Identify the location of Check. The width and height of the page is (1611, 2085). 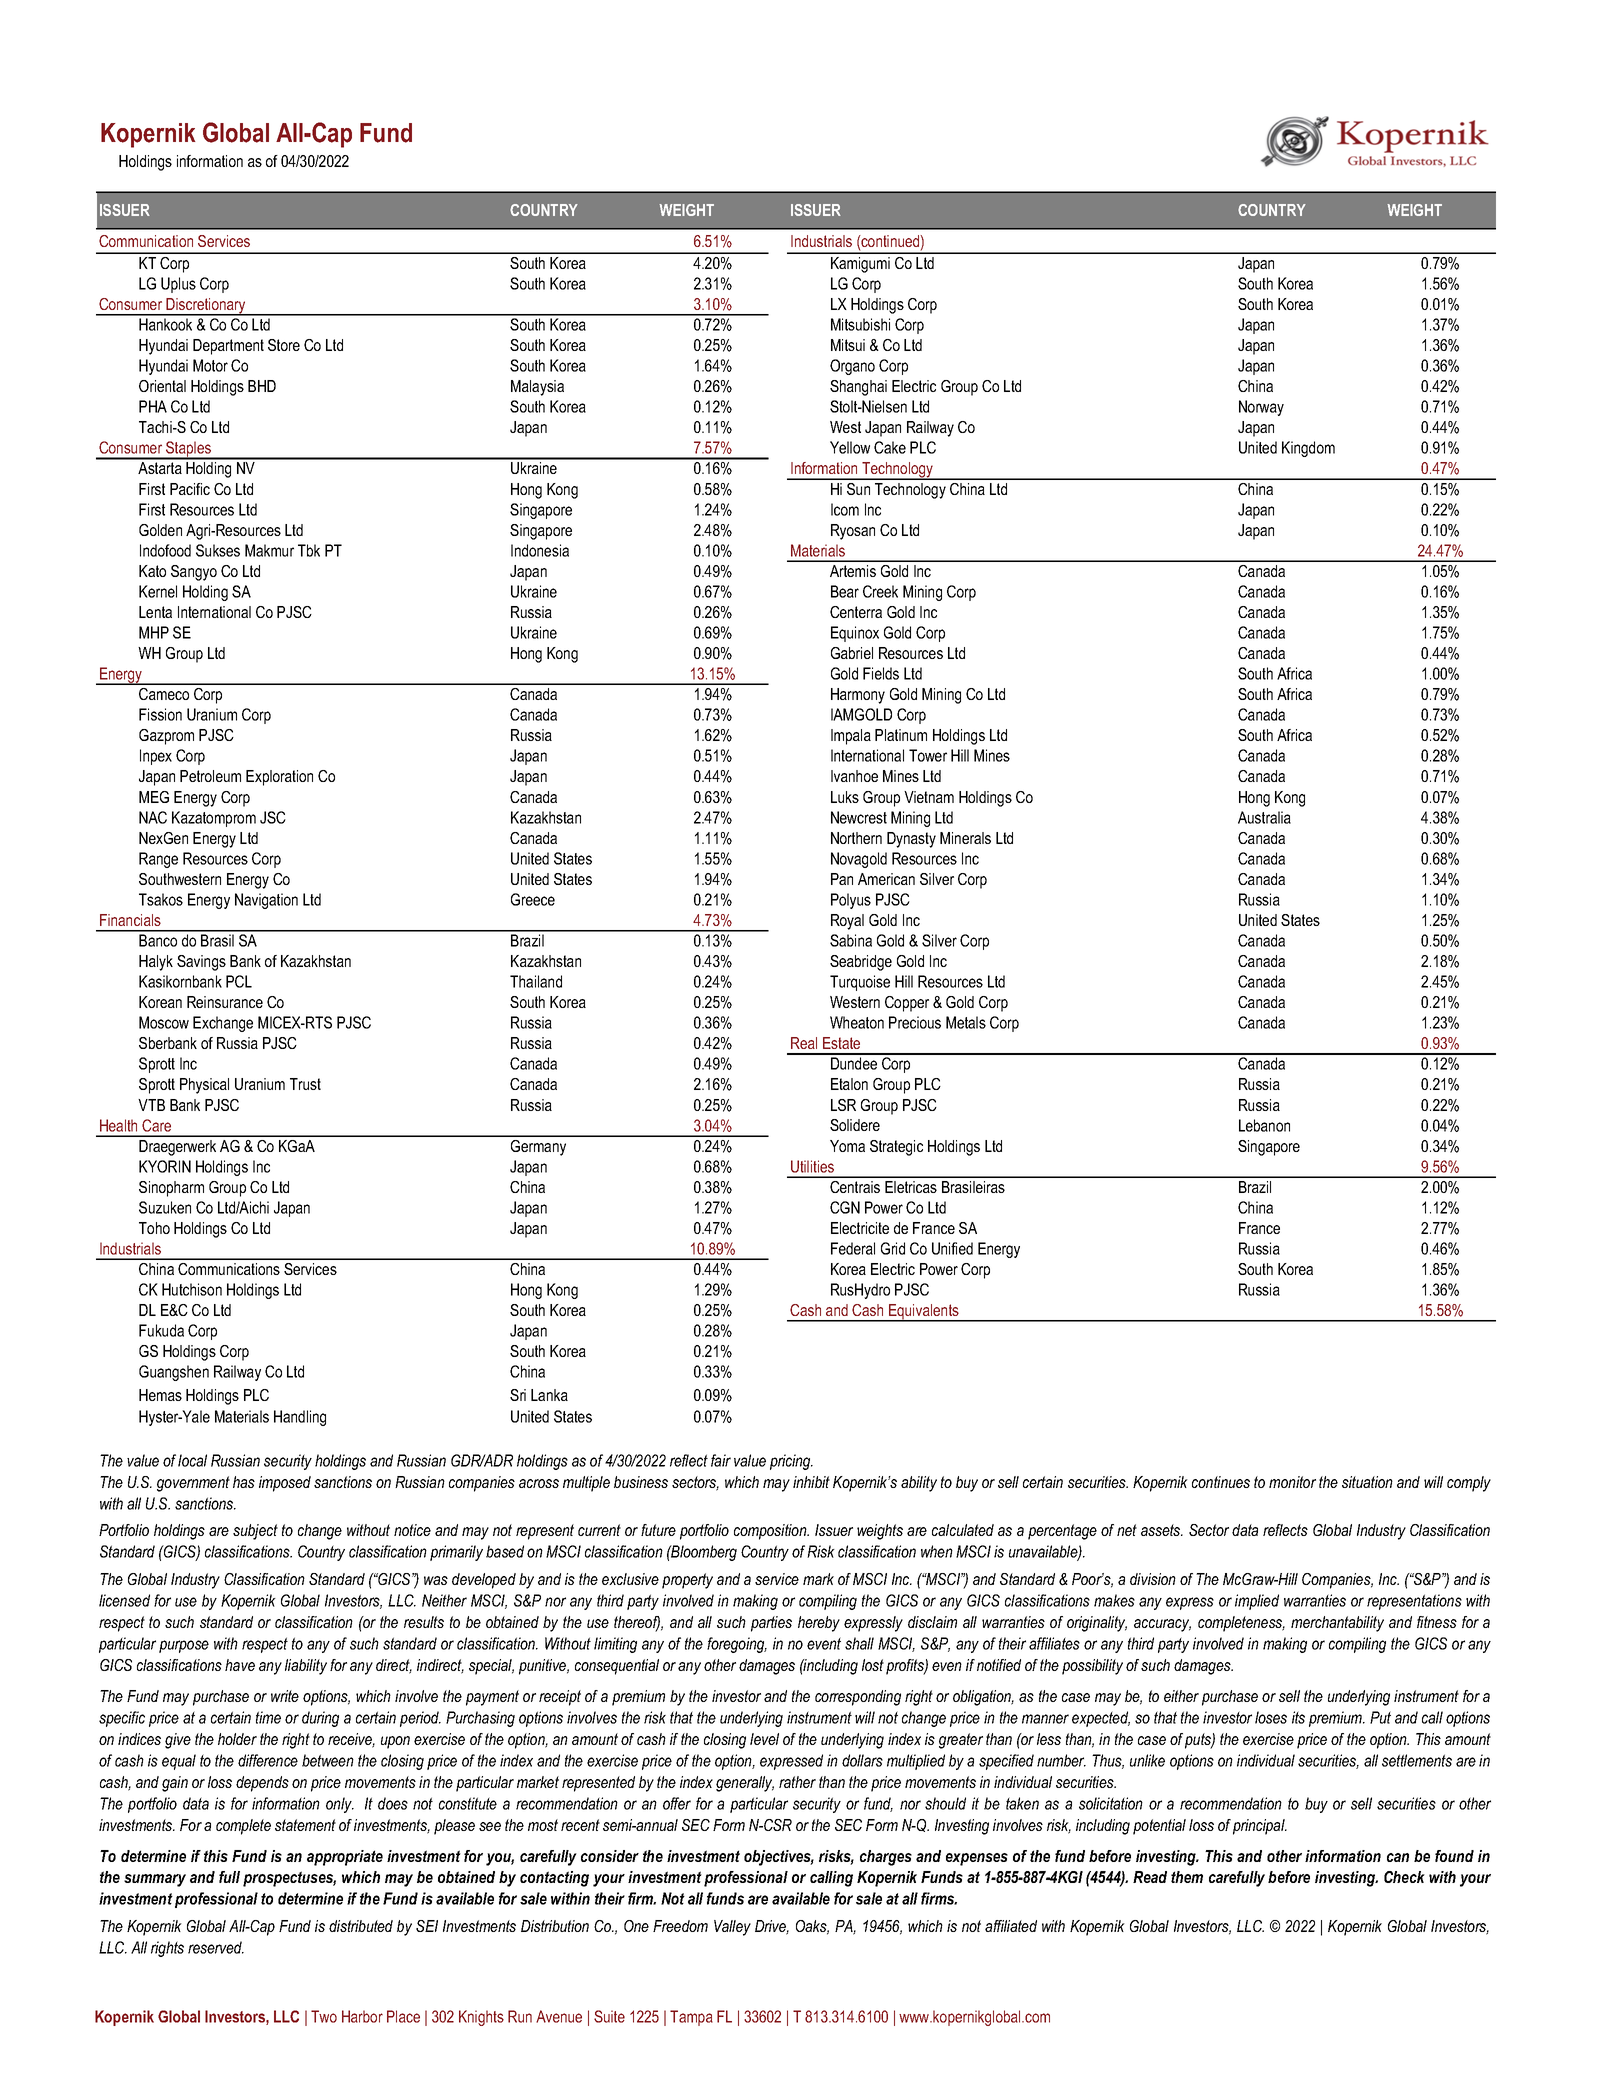
(1404, 1877).
